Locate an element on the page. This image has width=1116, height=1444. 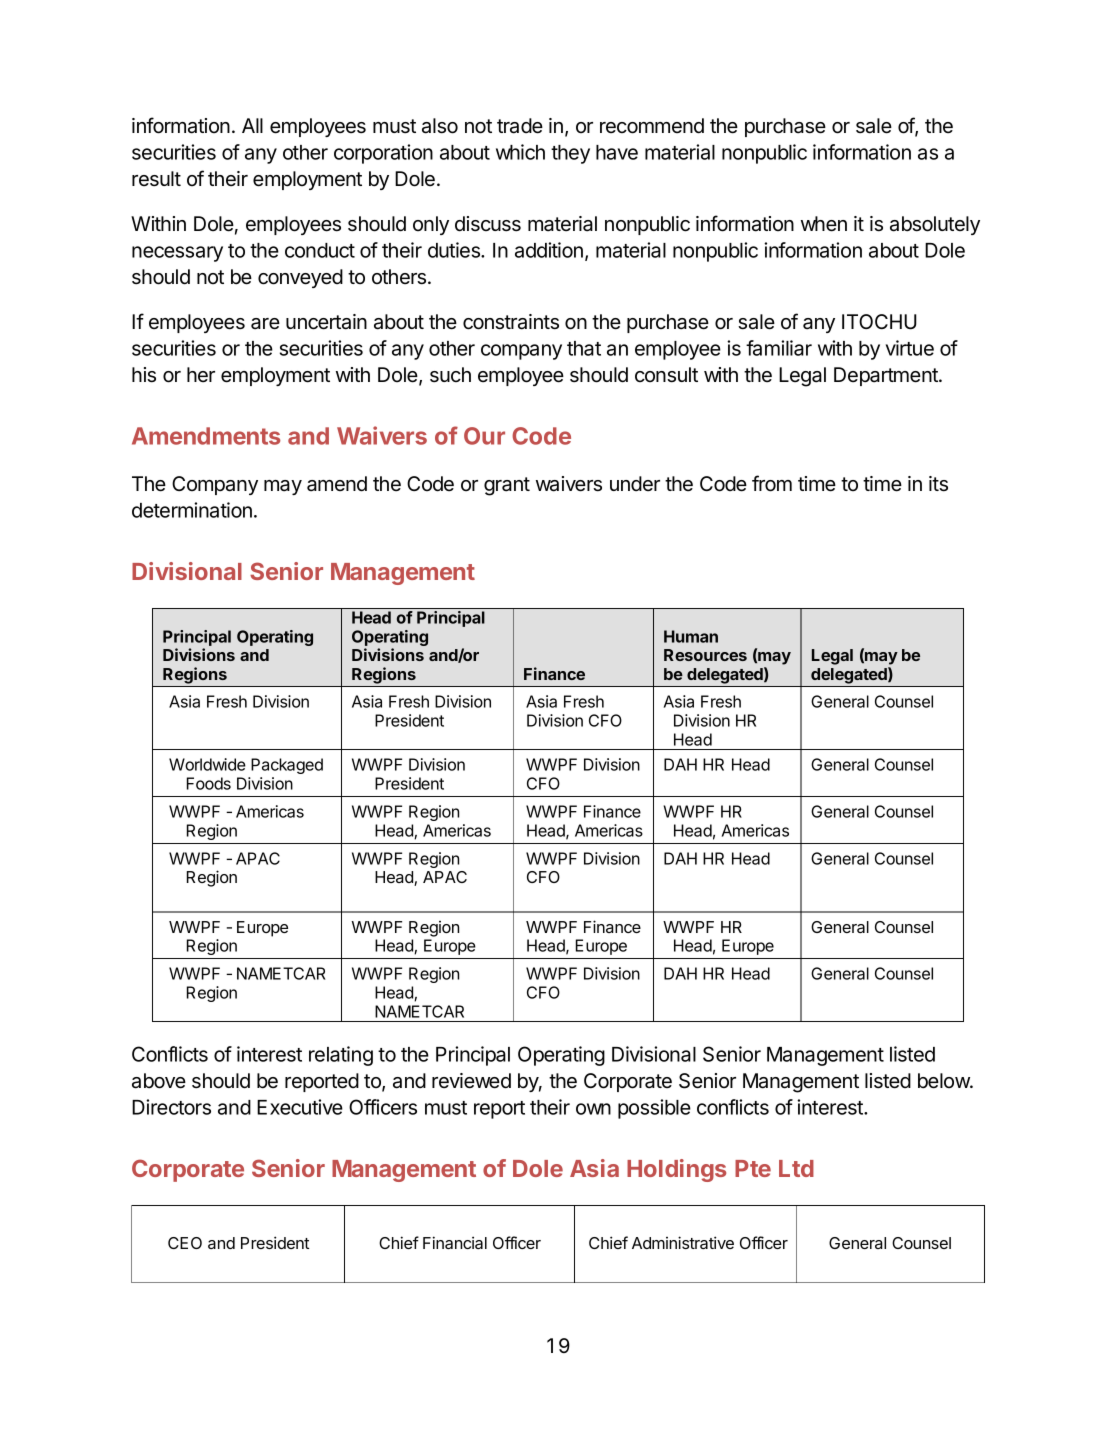
Financial is located at coordinates (455, 1242).
